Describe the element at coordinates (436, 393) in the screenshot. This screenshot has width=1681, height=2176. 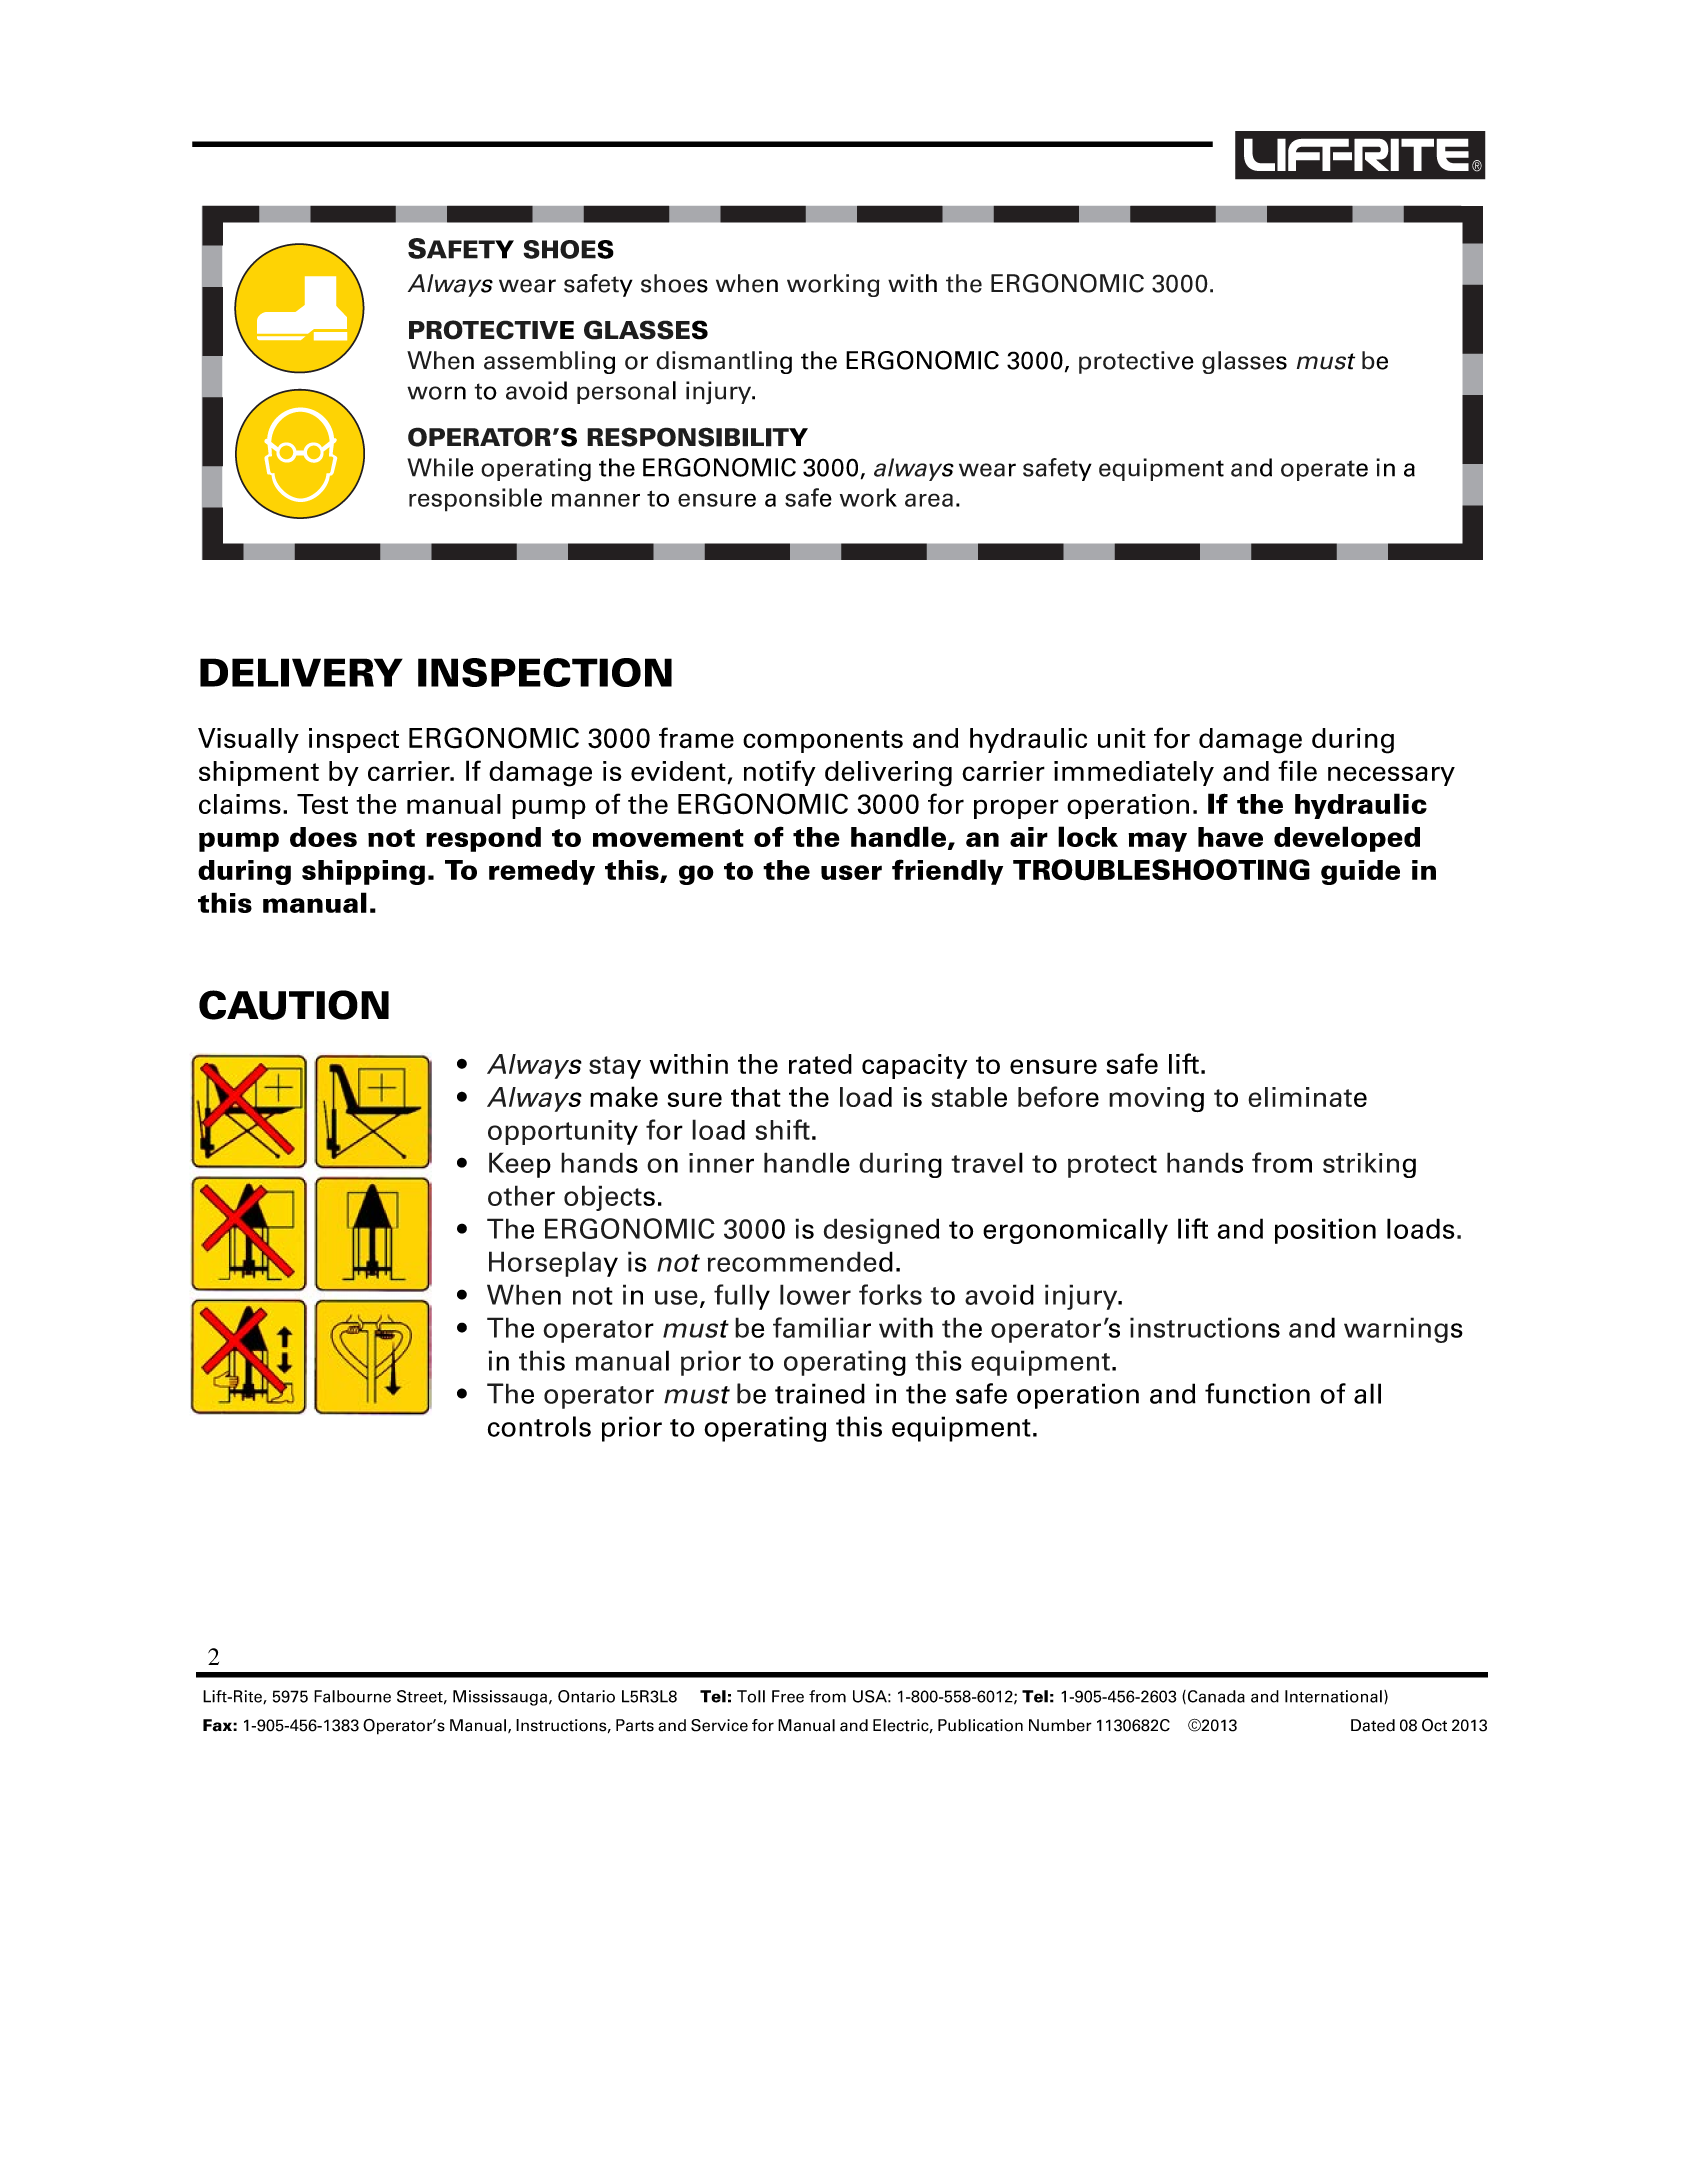
I see `worn` at that location.
